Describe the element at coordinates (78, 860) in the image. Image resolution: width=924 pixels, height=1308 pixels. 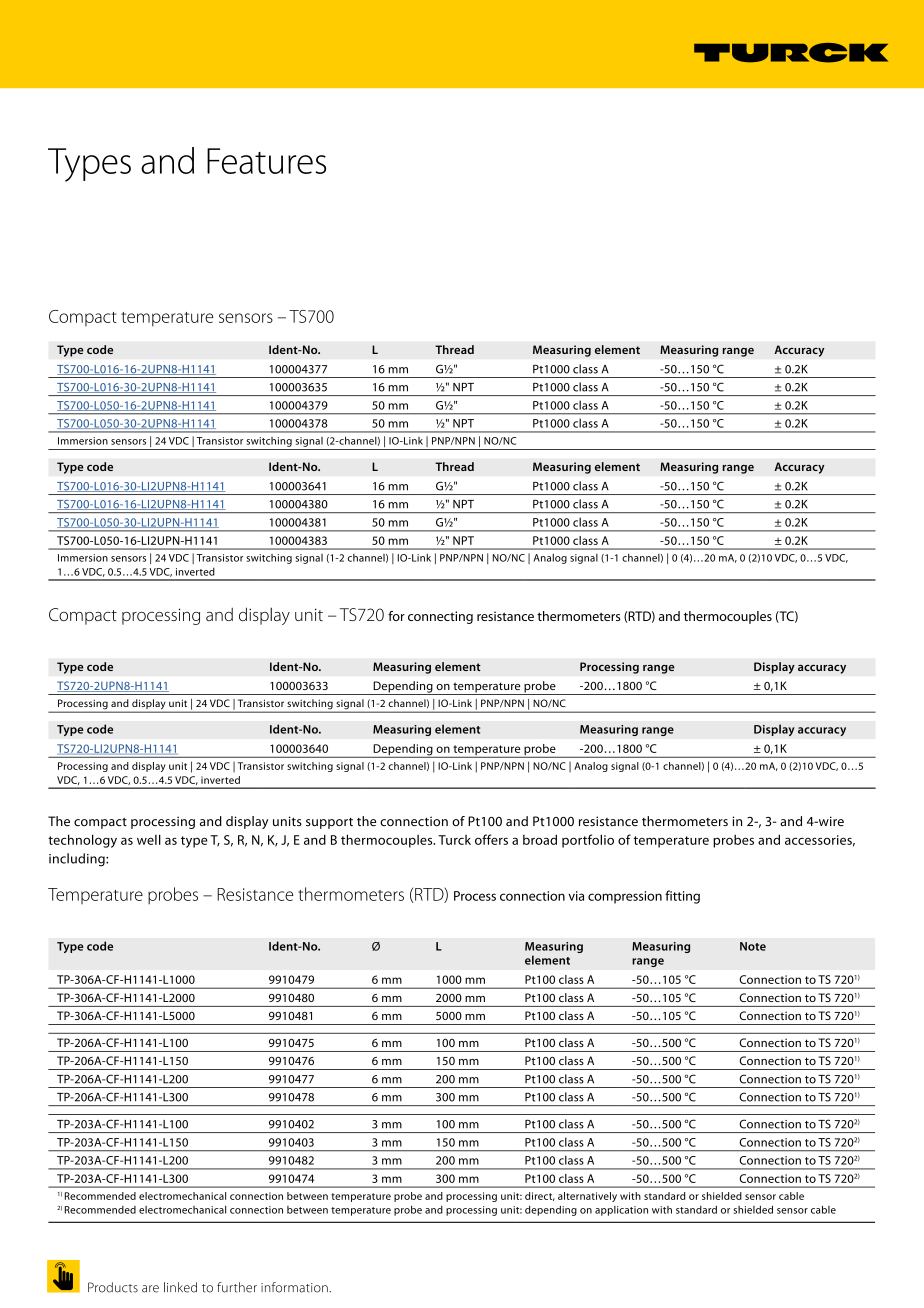
I see `including` at that location.
